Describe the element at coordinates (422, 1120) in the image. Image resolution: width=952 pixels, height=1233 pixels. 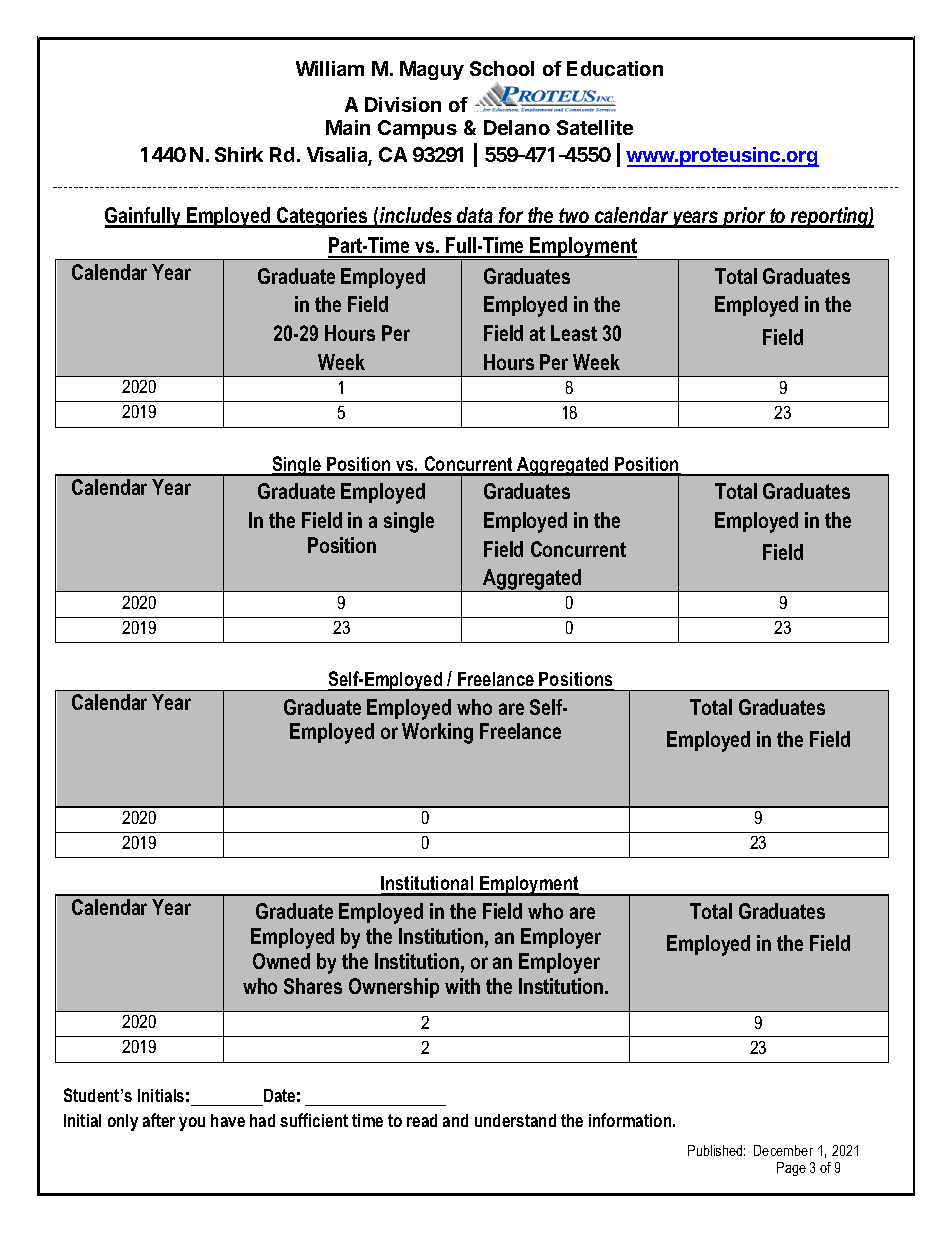
I see `read` at that location.
